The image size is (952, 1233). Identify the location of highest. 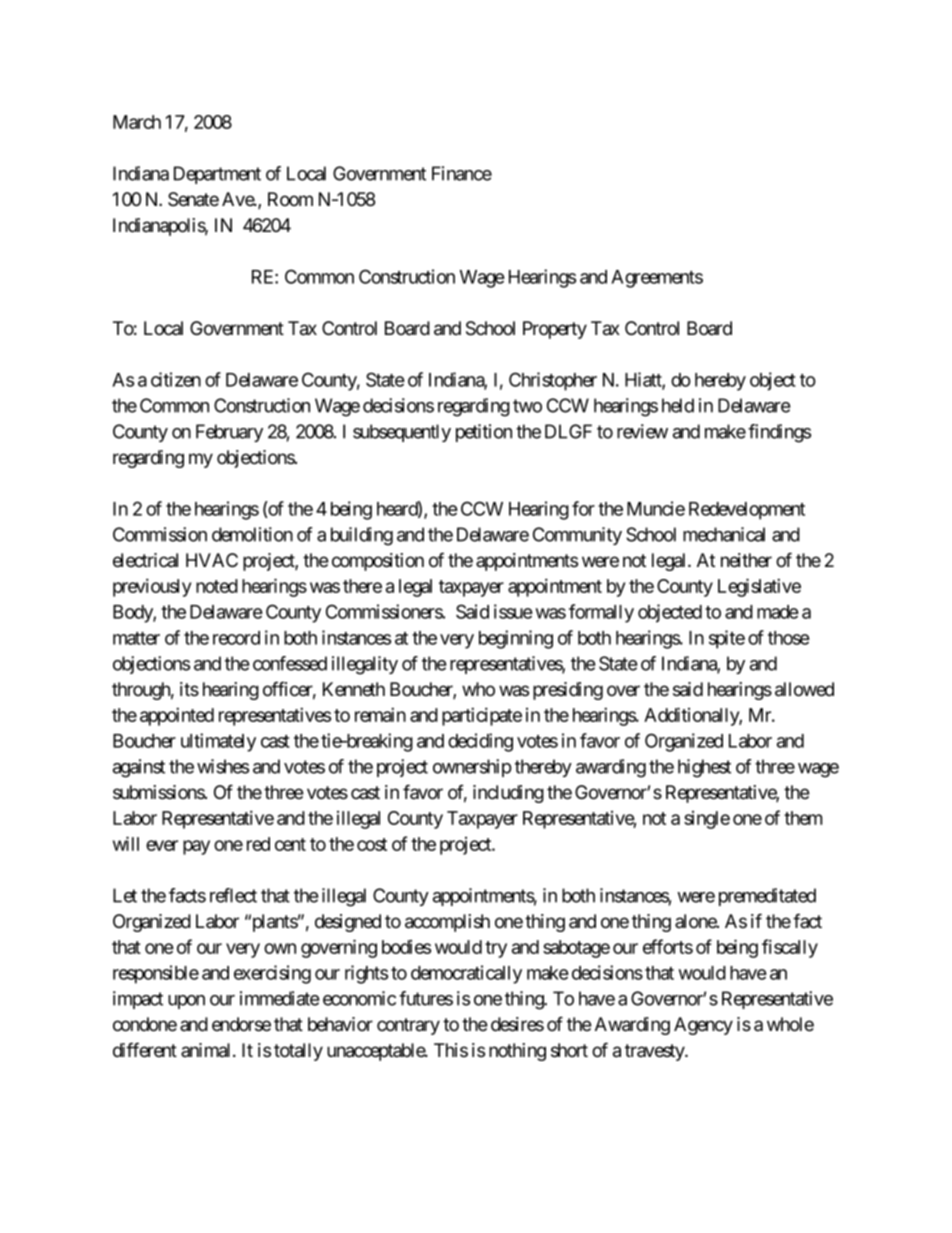
(704, 768).
